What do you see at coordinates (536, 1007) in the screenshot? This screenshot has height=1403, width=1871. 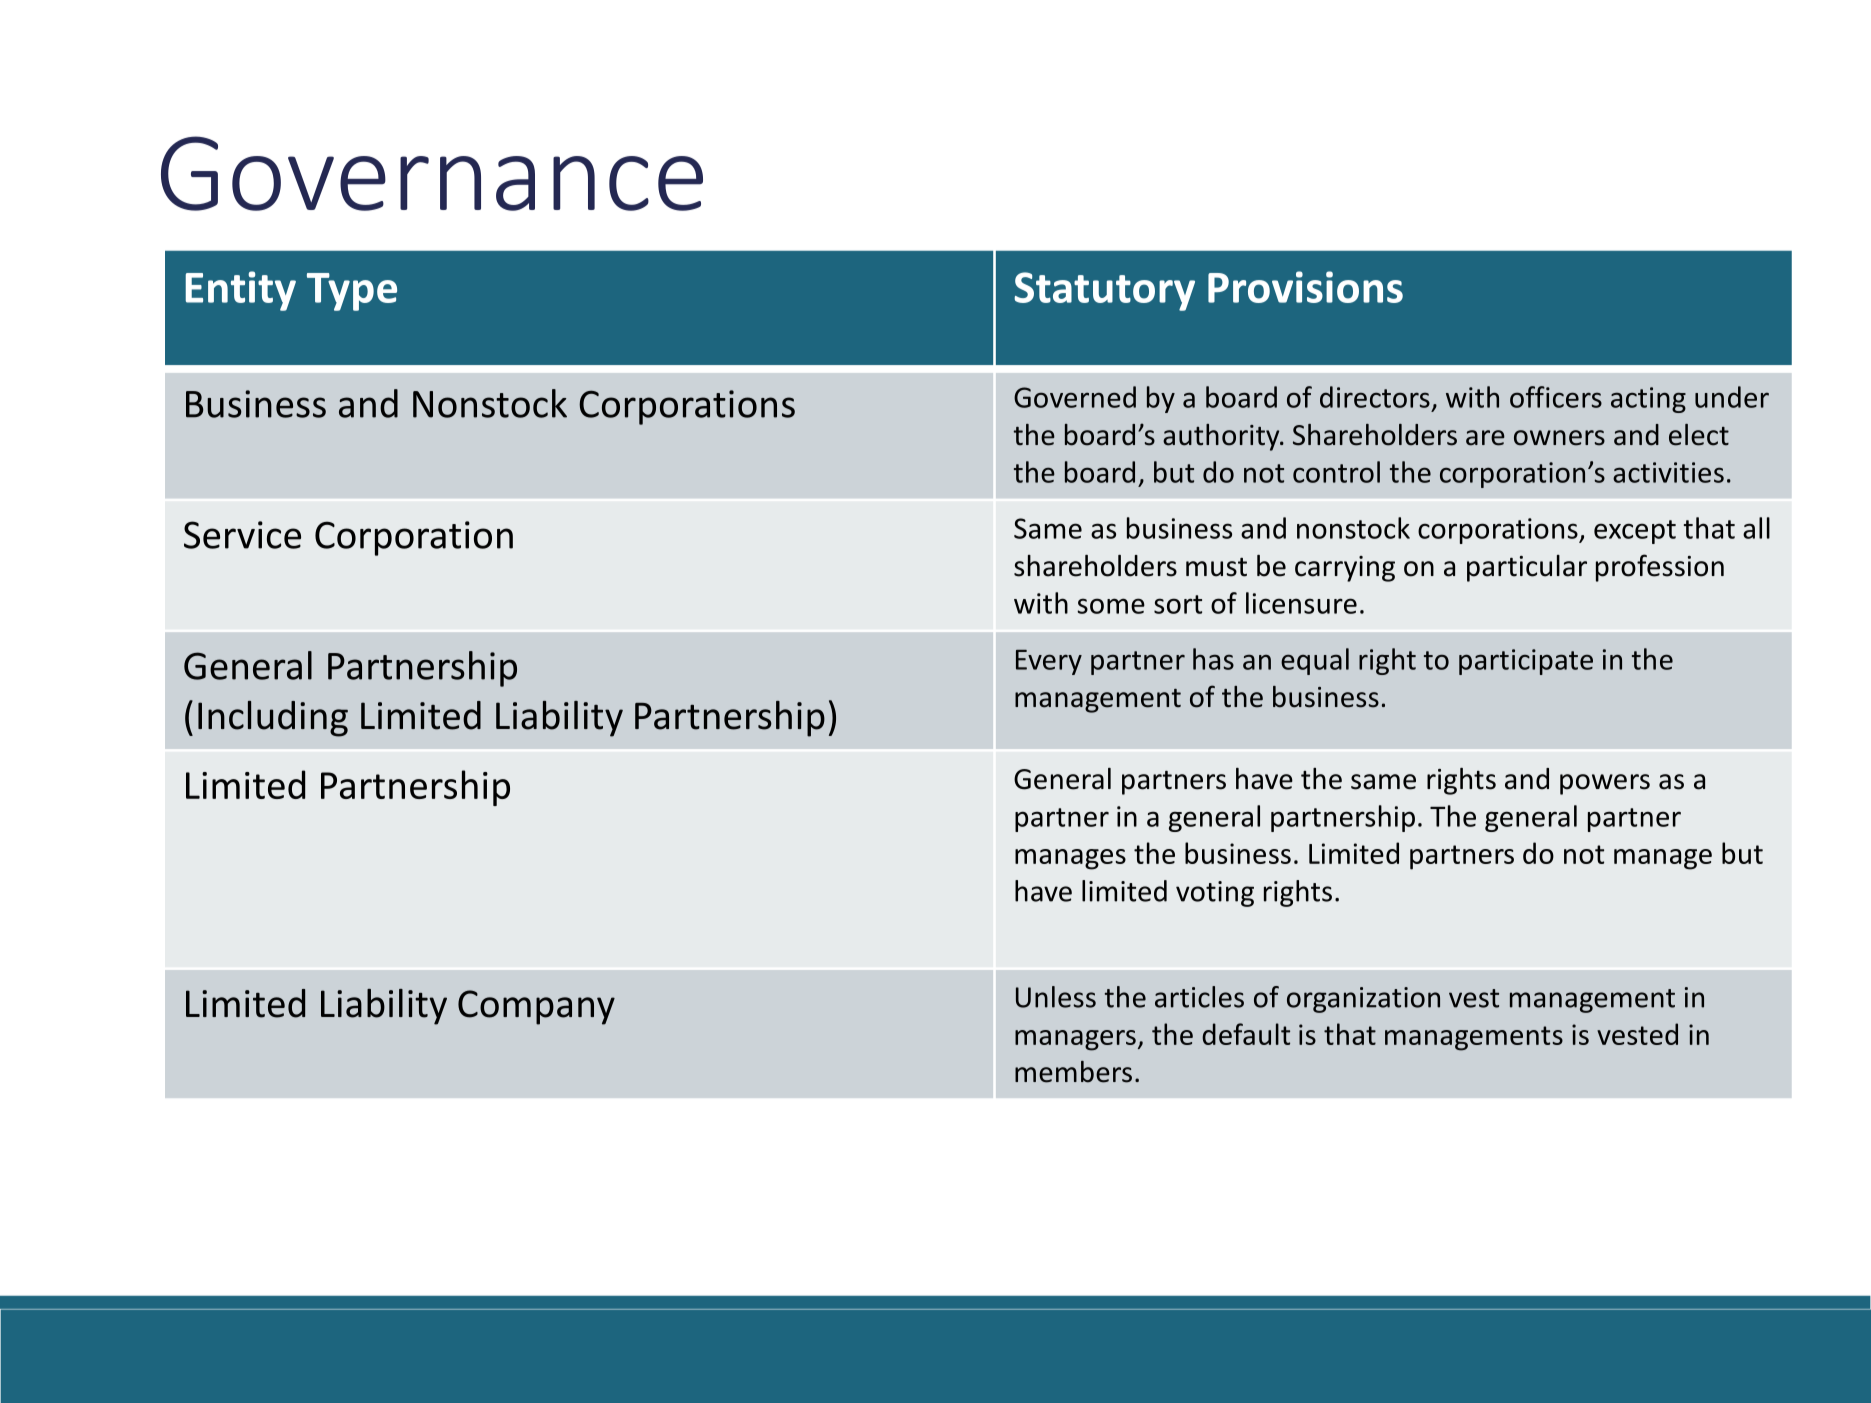 I see `Company` at bounding box center [536, 1007].
